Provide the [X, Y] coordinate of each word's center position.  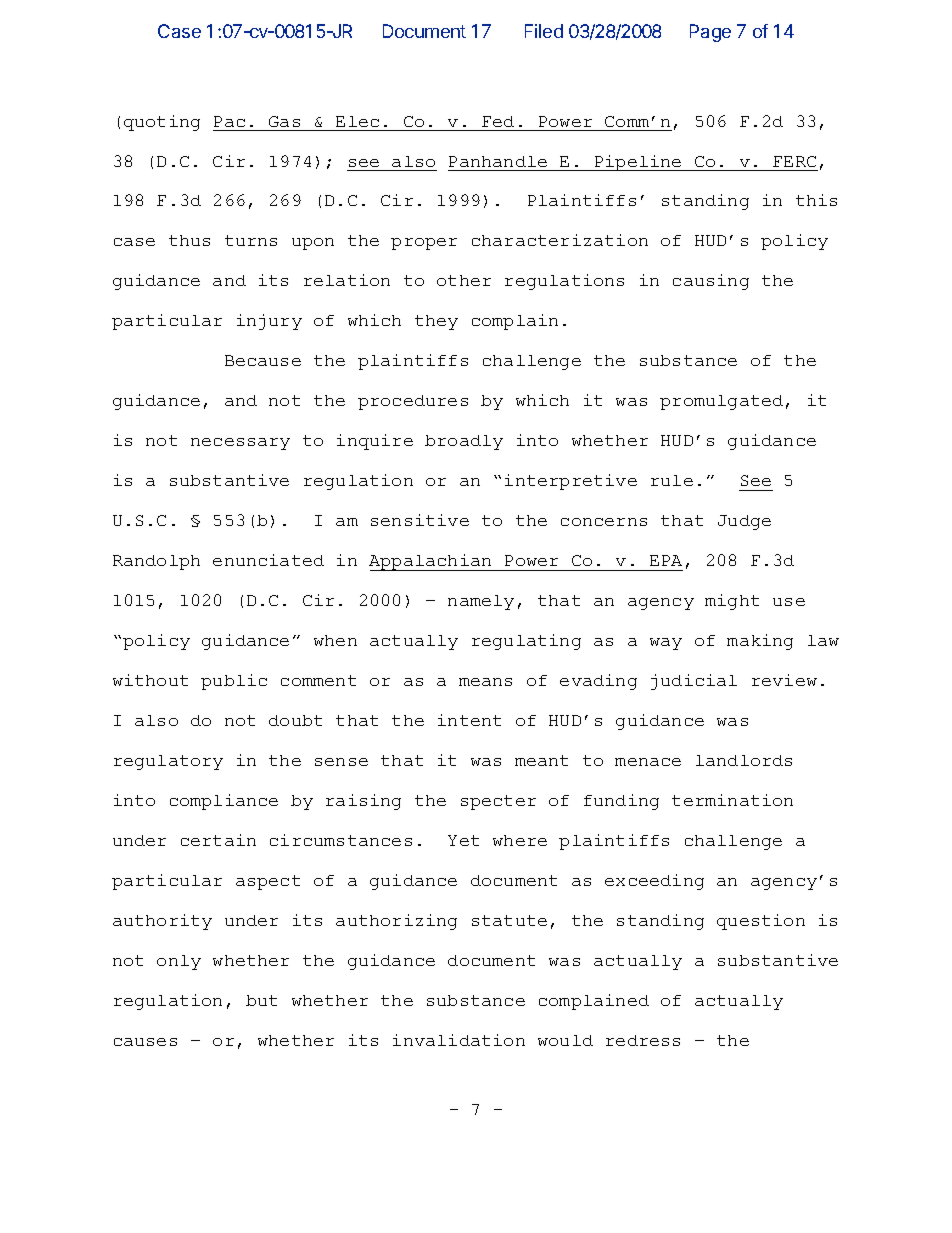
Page [710, 33]
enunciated [268, 560]
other [464, 280]
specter [498, 802]
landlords [744, 760]
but [261, 1000]
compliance [224, 802]
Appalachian [431, 562]
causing [711, 282]
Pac [229, 121]
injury [269, 322]
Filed [544, 31]
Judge [744, 522]
